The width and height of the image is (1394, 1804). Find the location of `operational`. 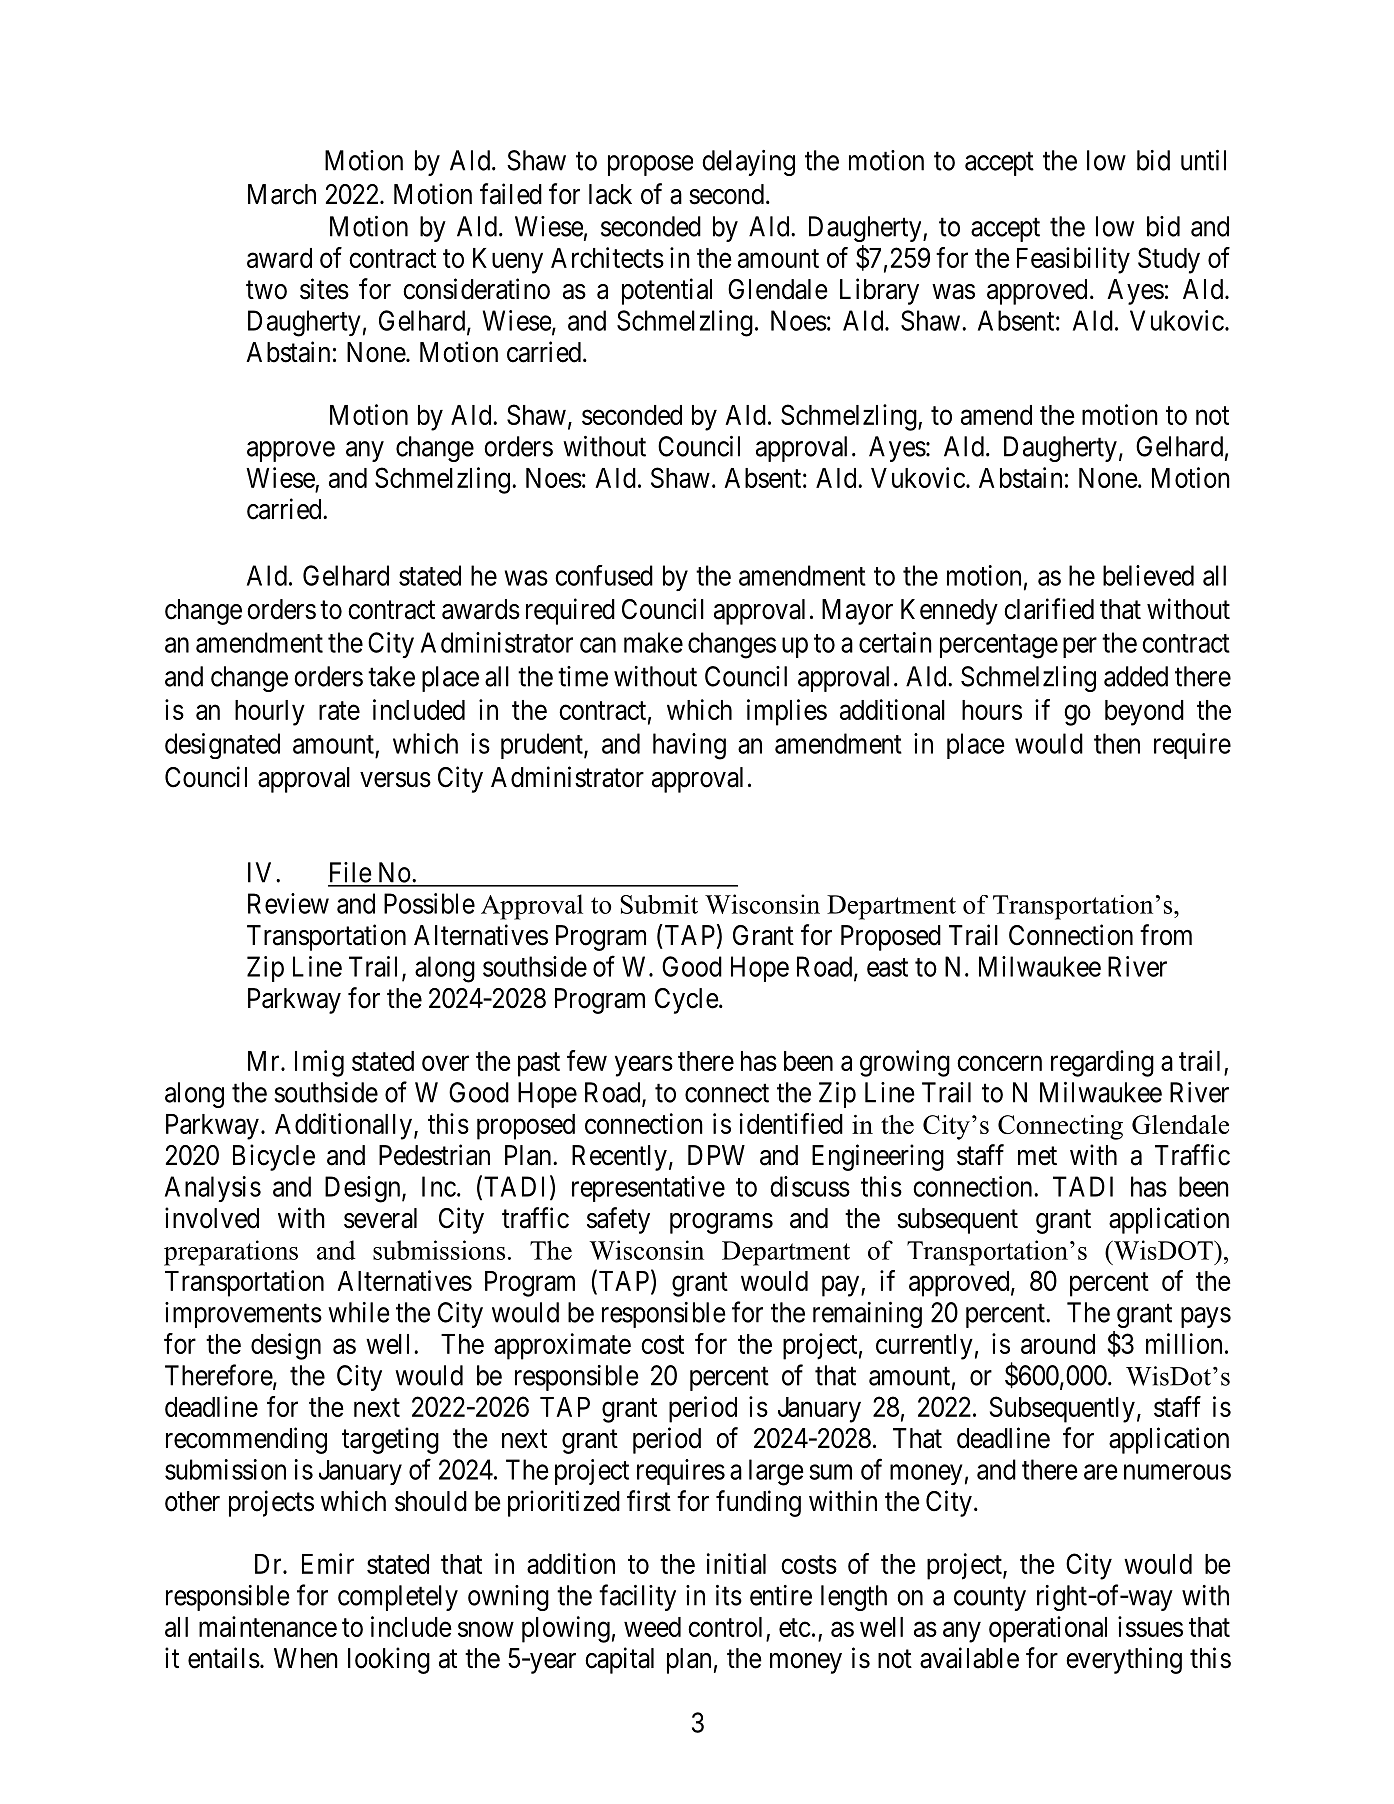

operational is located at coordinates (1048, 1629).
